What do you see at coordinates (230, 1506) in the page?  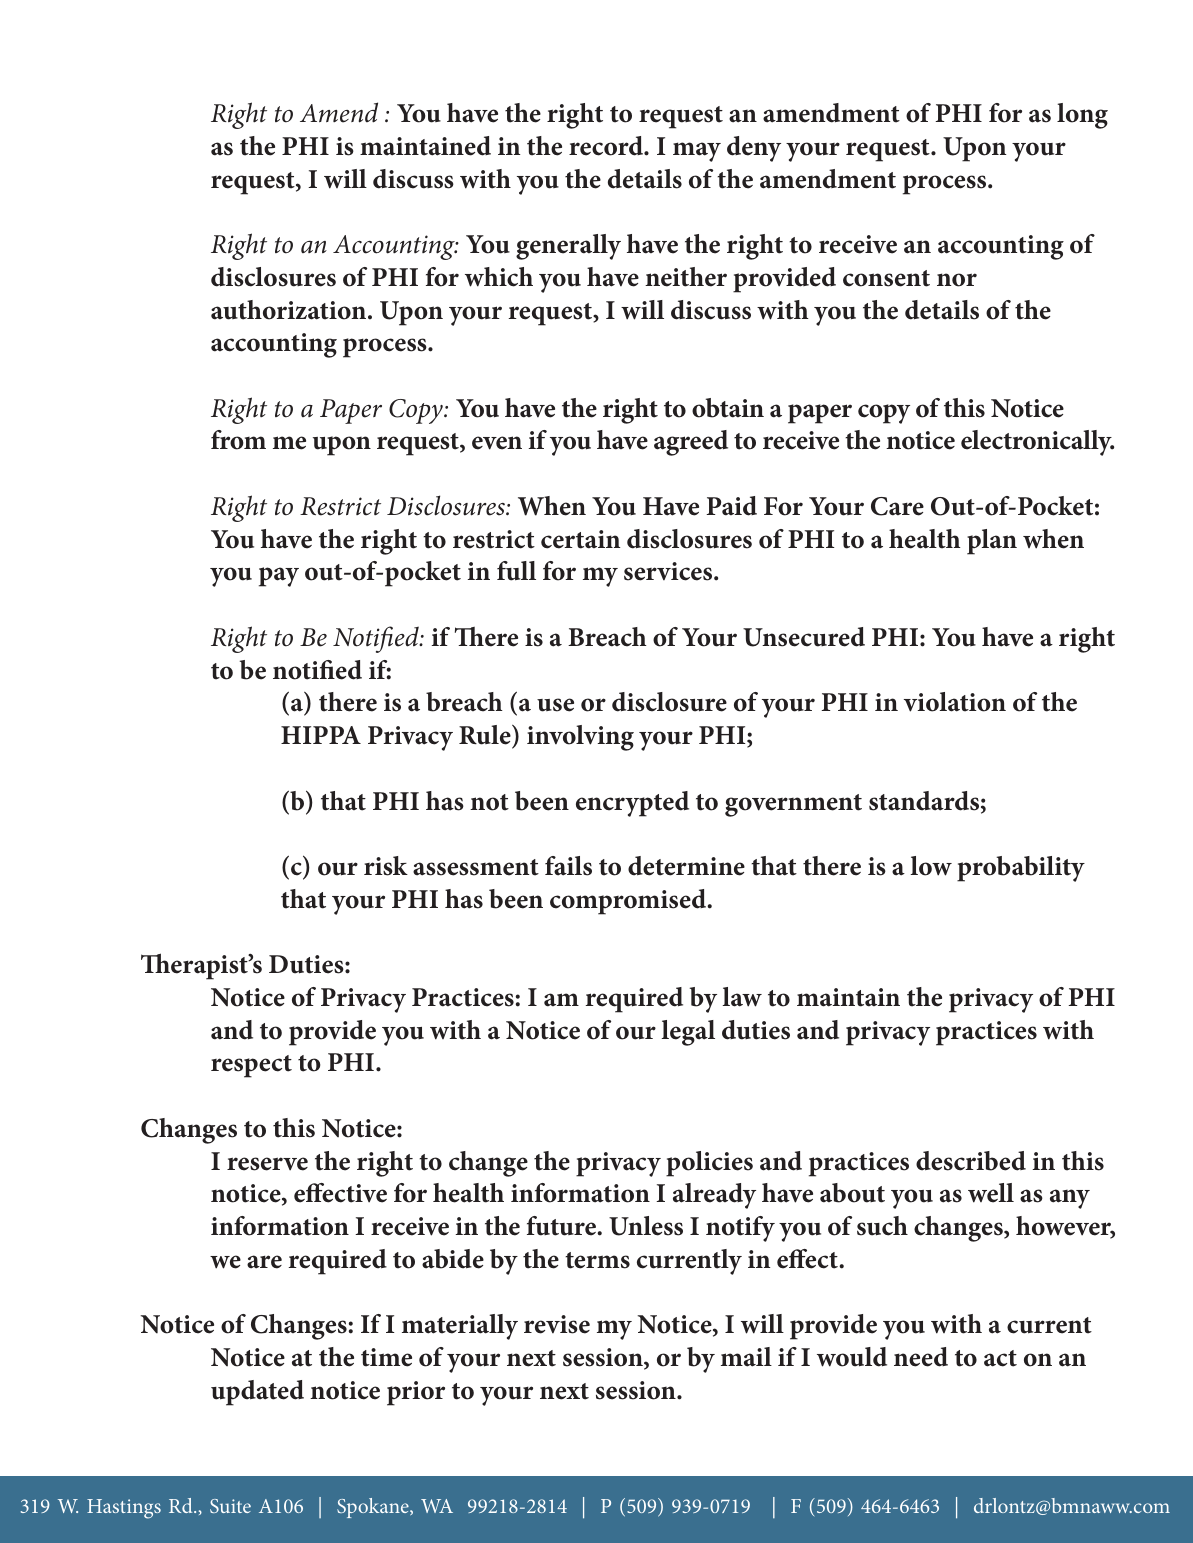 I see `Suite` at bounding box center [230, 1506].
